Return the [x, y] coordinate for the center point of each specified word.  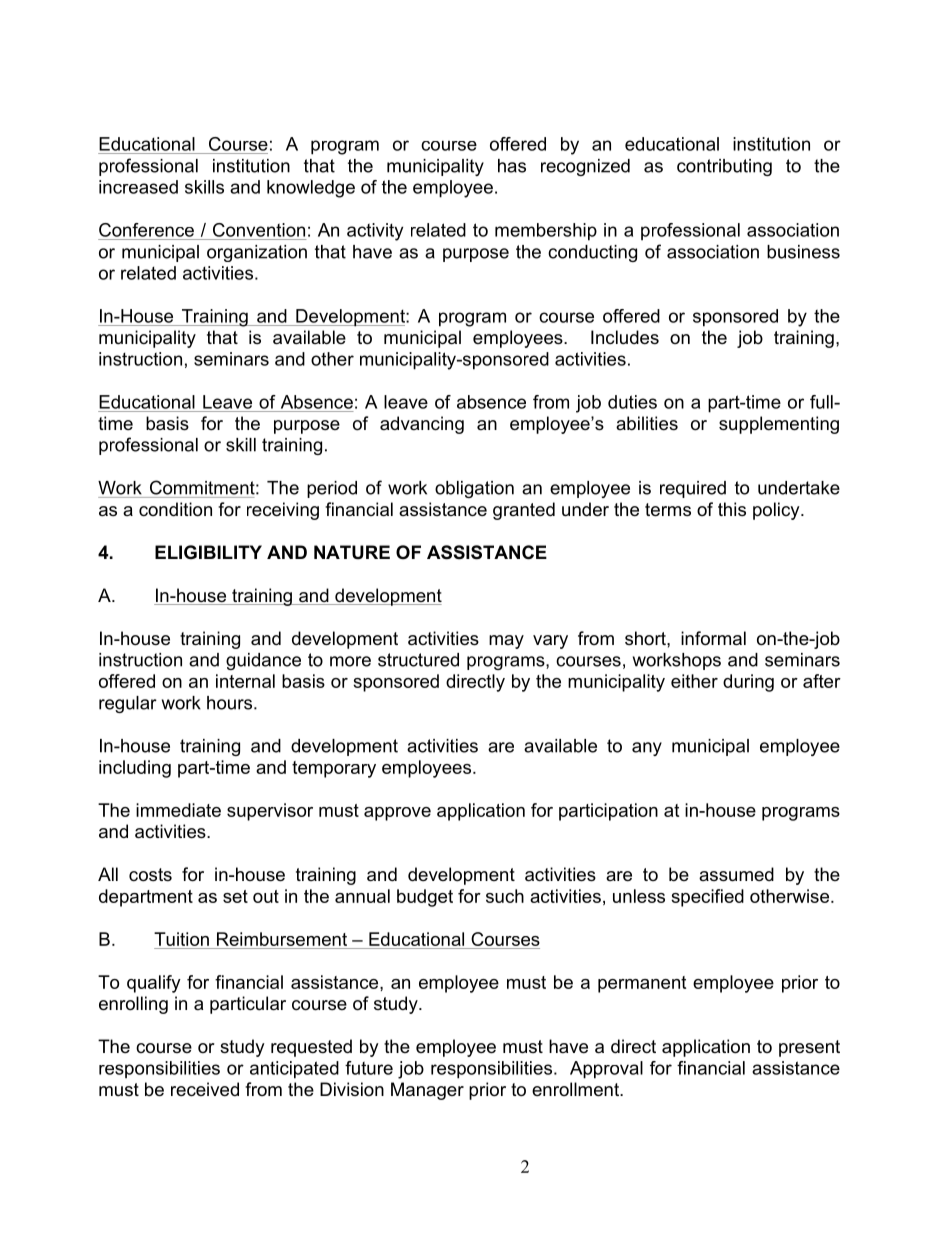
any [647, 749]
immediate [178, 810]
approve [397, 814]
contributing [724, 167]
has [512, 166]
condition [175, 509]
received [205, 1089]
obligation [474, 489]
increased [138, 187]
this [732, 509]
